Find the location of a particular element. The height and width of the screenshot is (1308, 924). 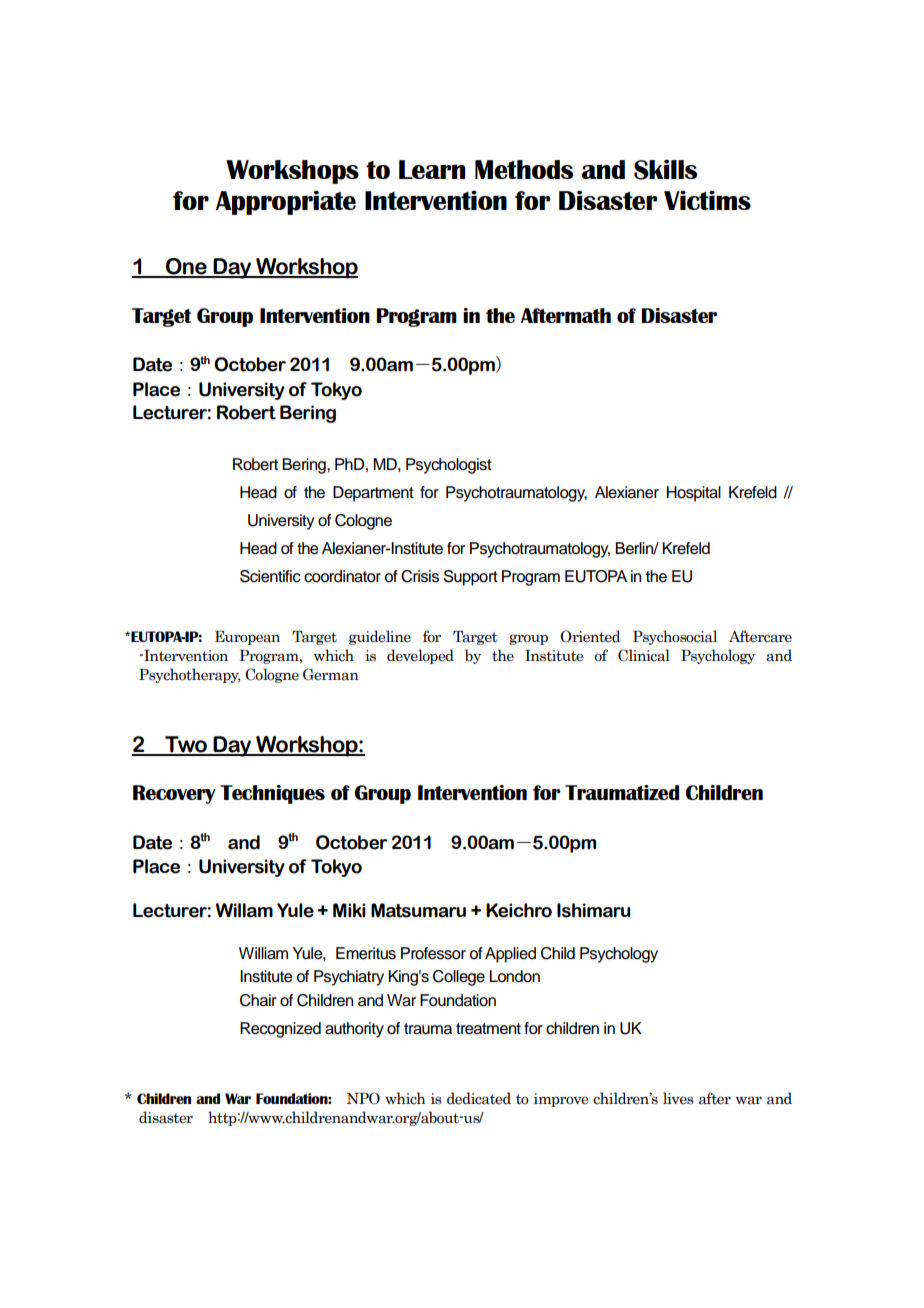

Willam is located at coordinates (244, 910).
